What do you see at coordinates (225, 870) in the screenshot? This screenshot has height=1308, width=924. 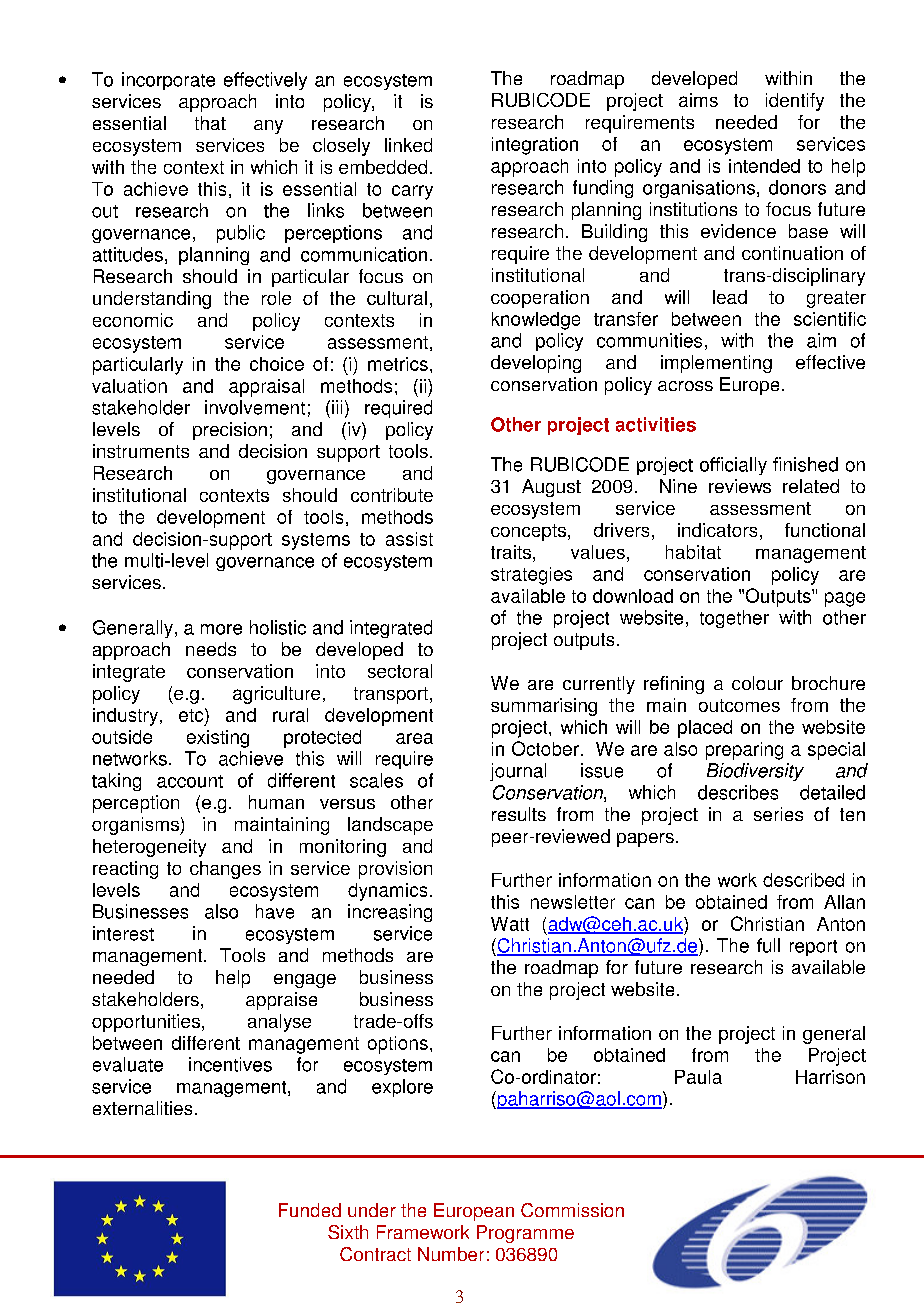 I see `changes` at bounding box center [225, 870].
